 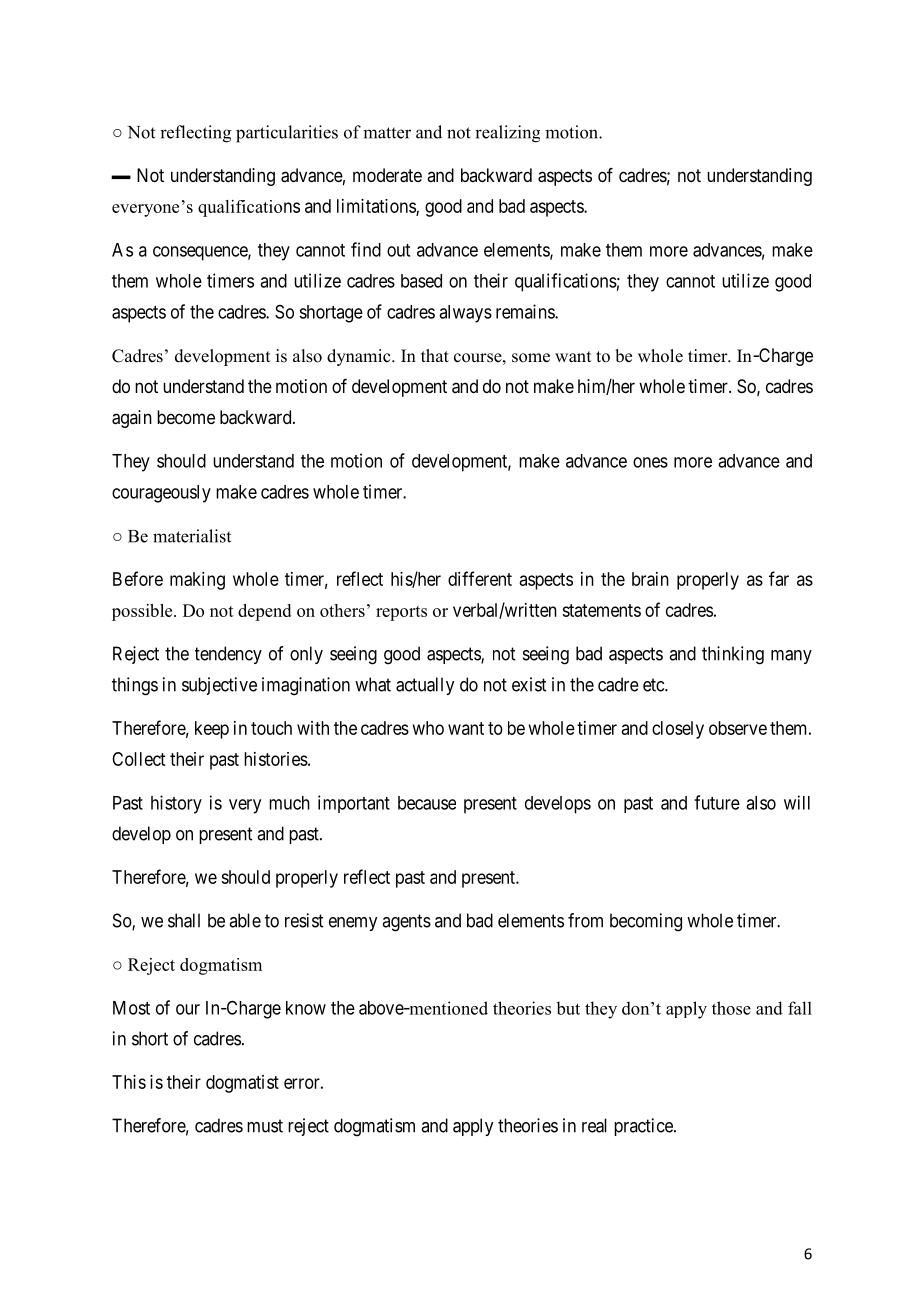 I want to click on different, so click(x=480, y=578).
